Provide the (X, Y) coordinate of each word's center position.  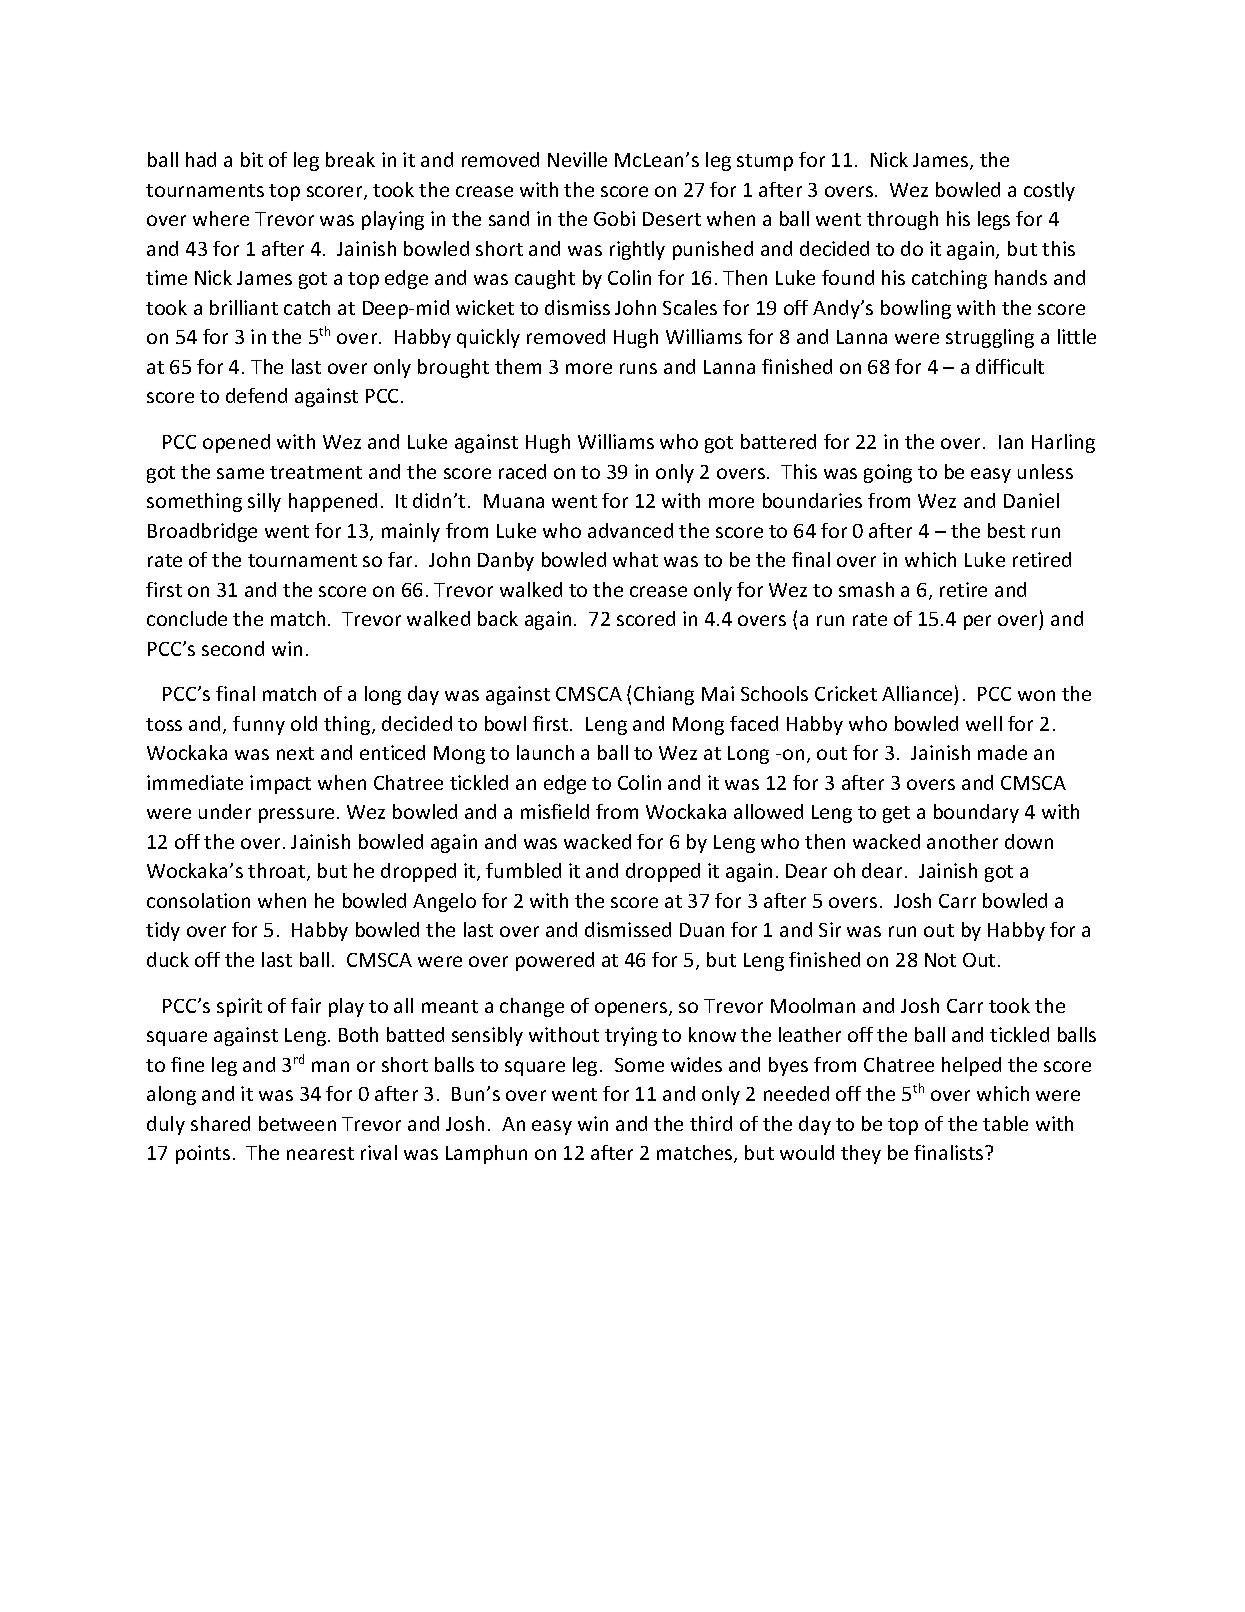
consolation (198, 900)
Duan (702, 930)
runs (638, 368)
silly (264, 502)
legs (994, 220)
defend (256, 395)
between (297, 1123)
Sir (830, 929)
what (635, 559)
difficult (1010, 366)
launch (545, 752)
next (295, 753)
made (1002, 752)
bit (252, 159)
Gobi (614, 218)
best (1006, 530)
